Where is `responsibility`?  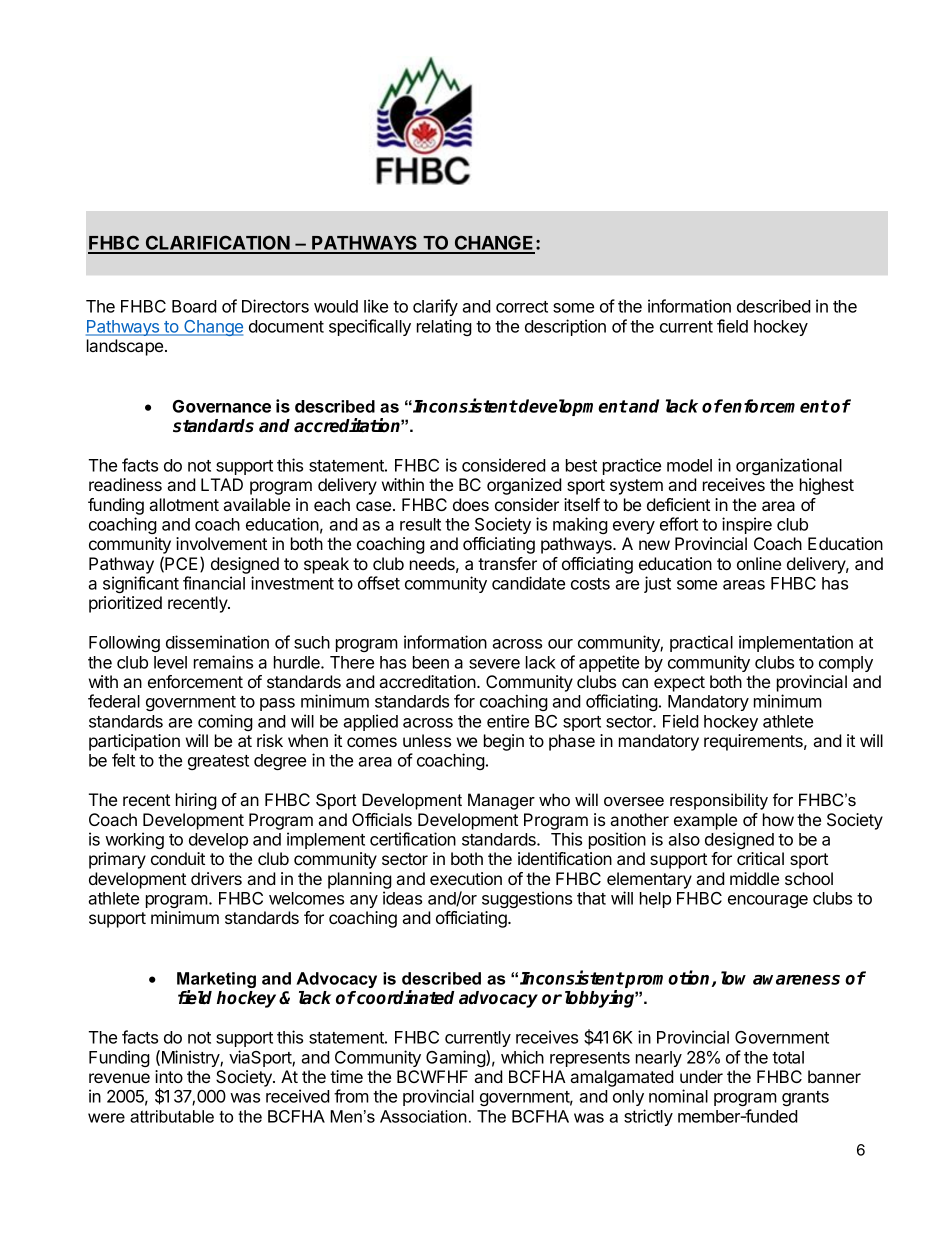 responsibility is located at coordinates (719, 801).
